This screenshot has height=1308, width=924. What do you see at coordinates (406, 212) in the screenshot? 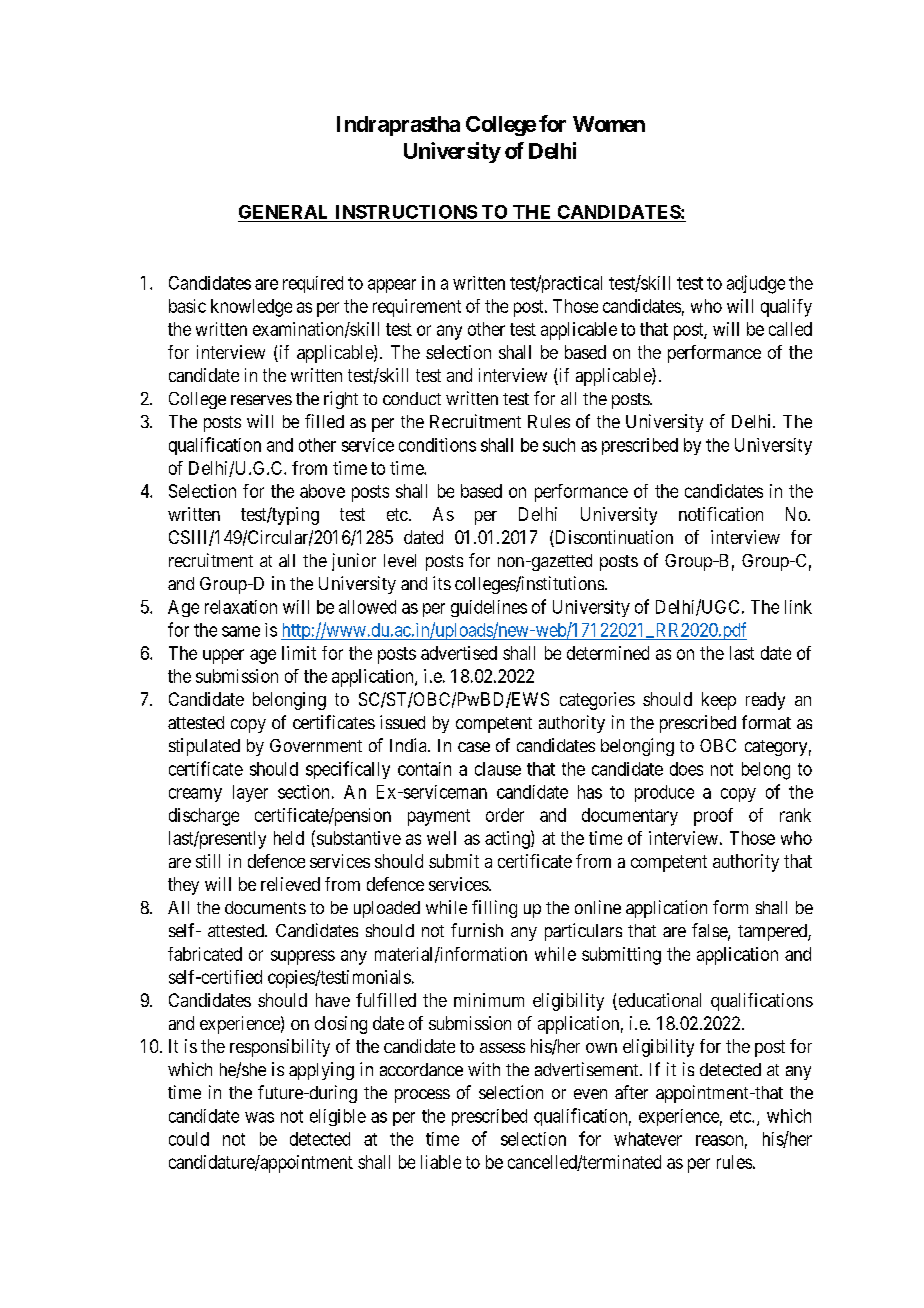
I see `INSTRUCTIONS` at bounding box center [406, 212].
